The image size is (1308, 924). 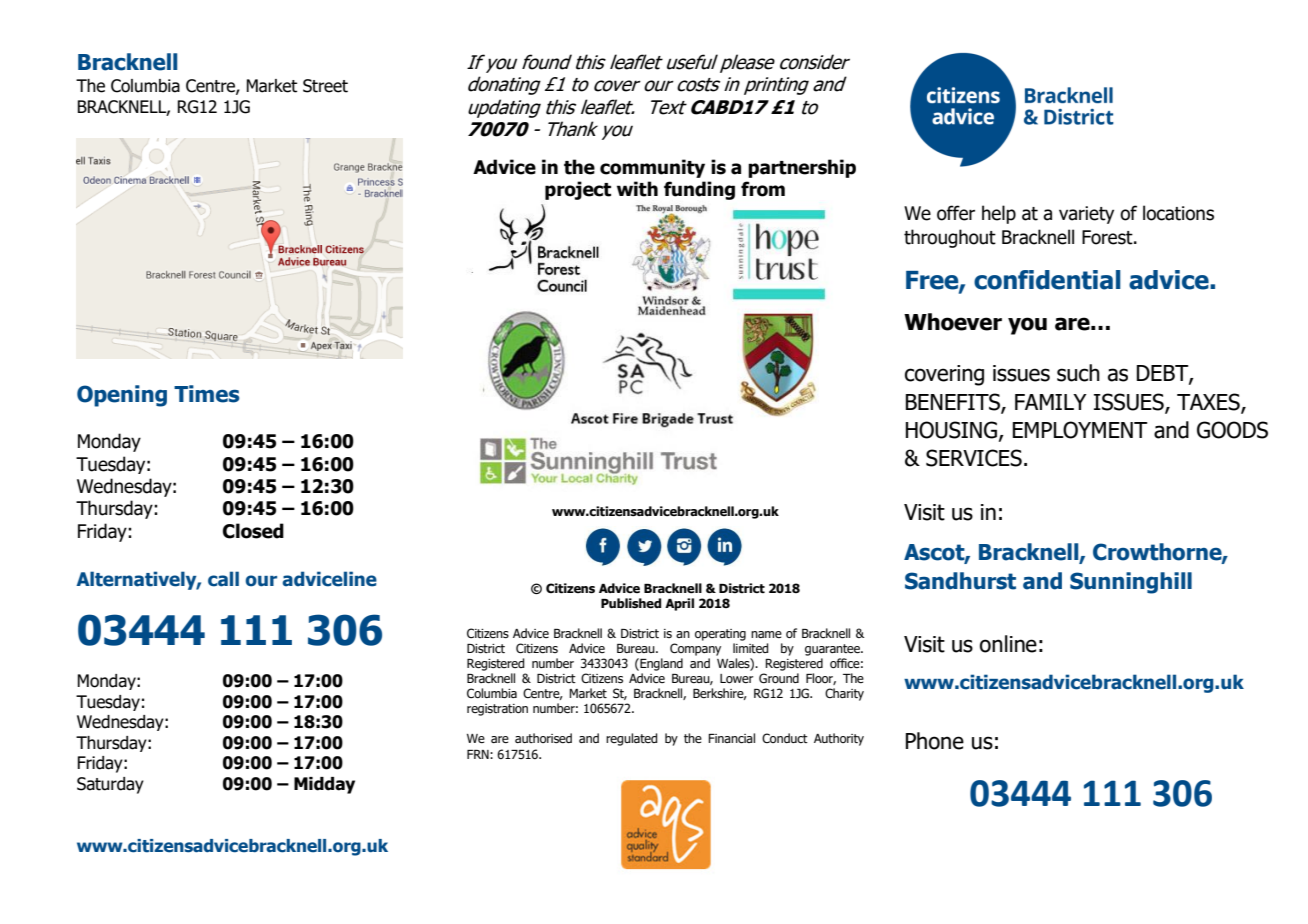 What do you see at coordinates (325, 86) in the image?
I see `Street` at bounding box center [325, 86].
